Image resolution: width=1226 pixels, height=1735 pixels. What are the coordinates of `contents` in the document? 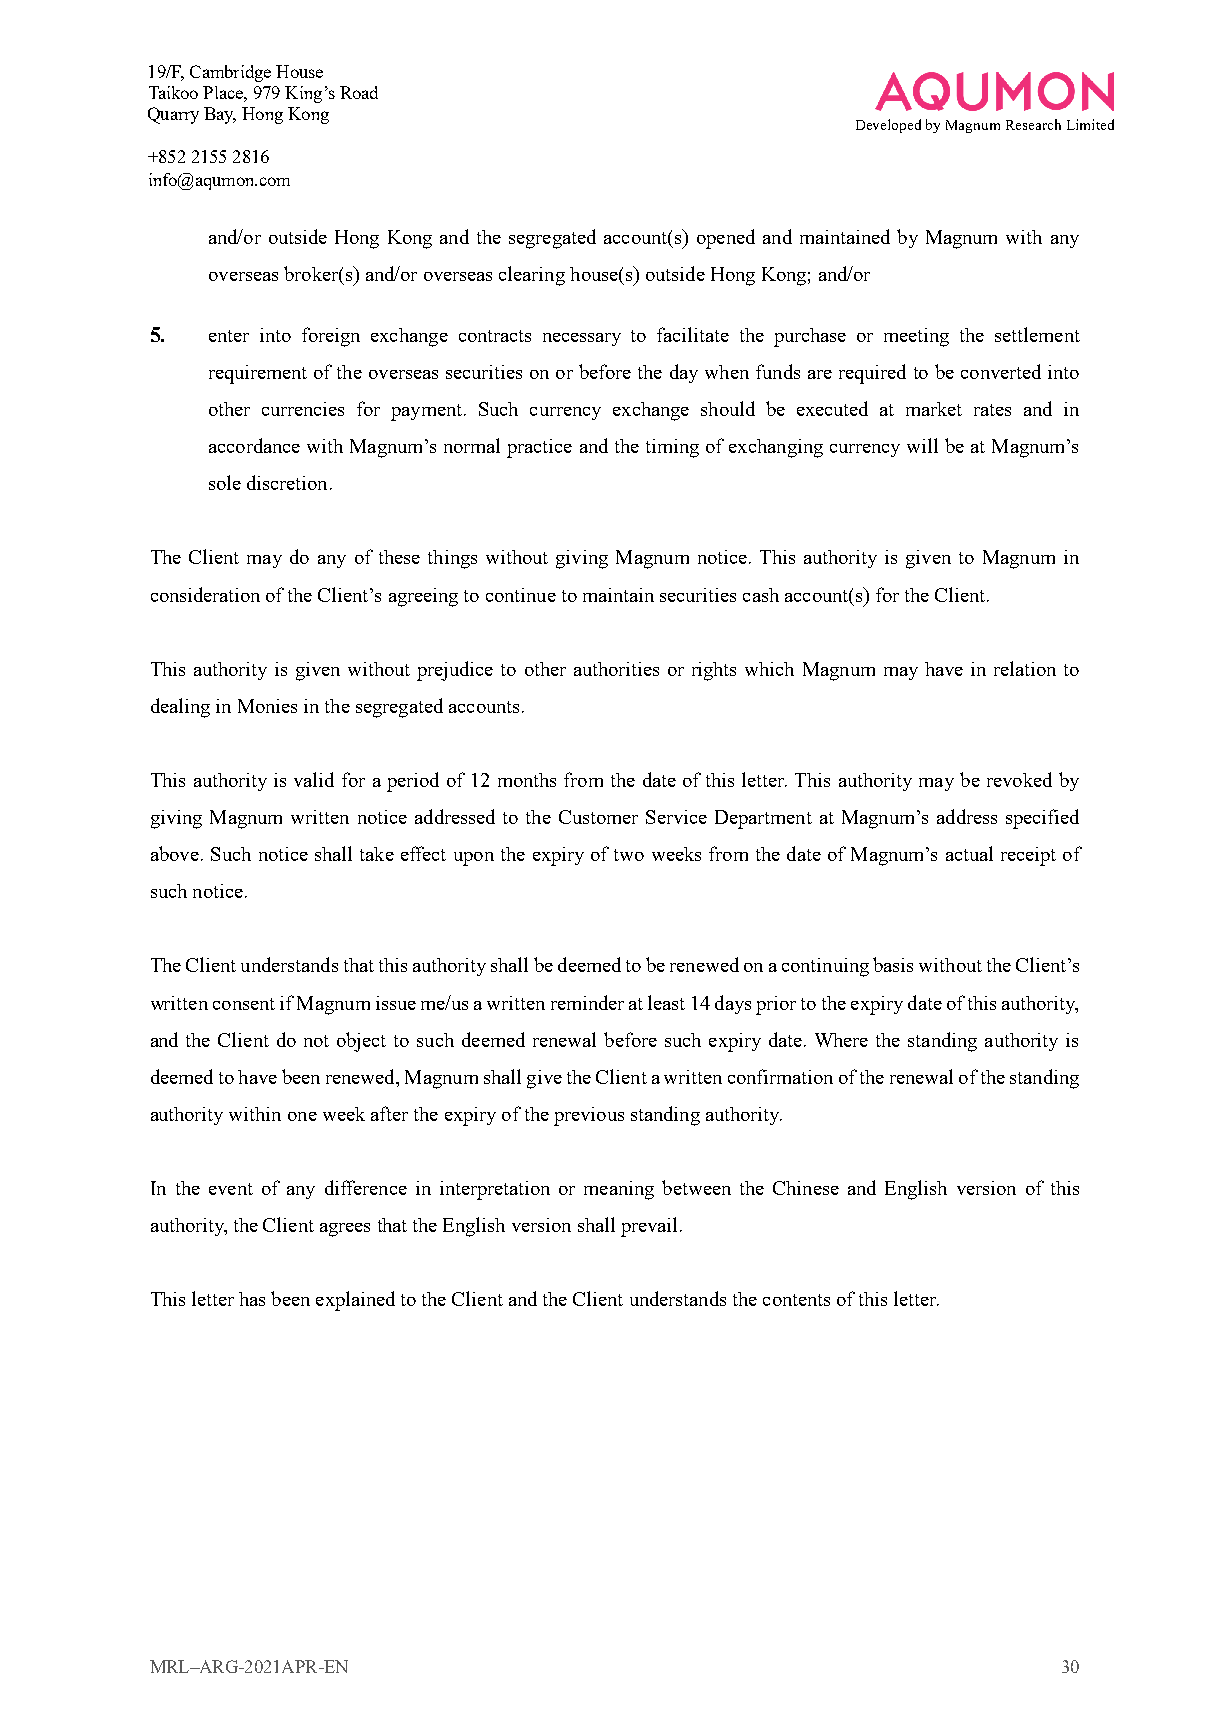 It's located at (796, 1300).
